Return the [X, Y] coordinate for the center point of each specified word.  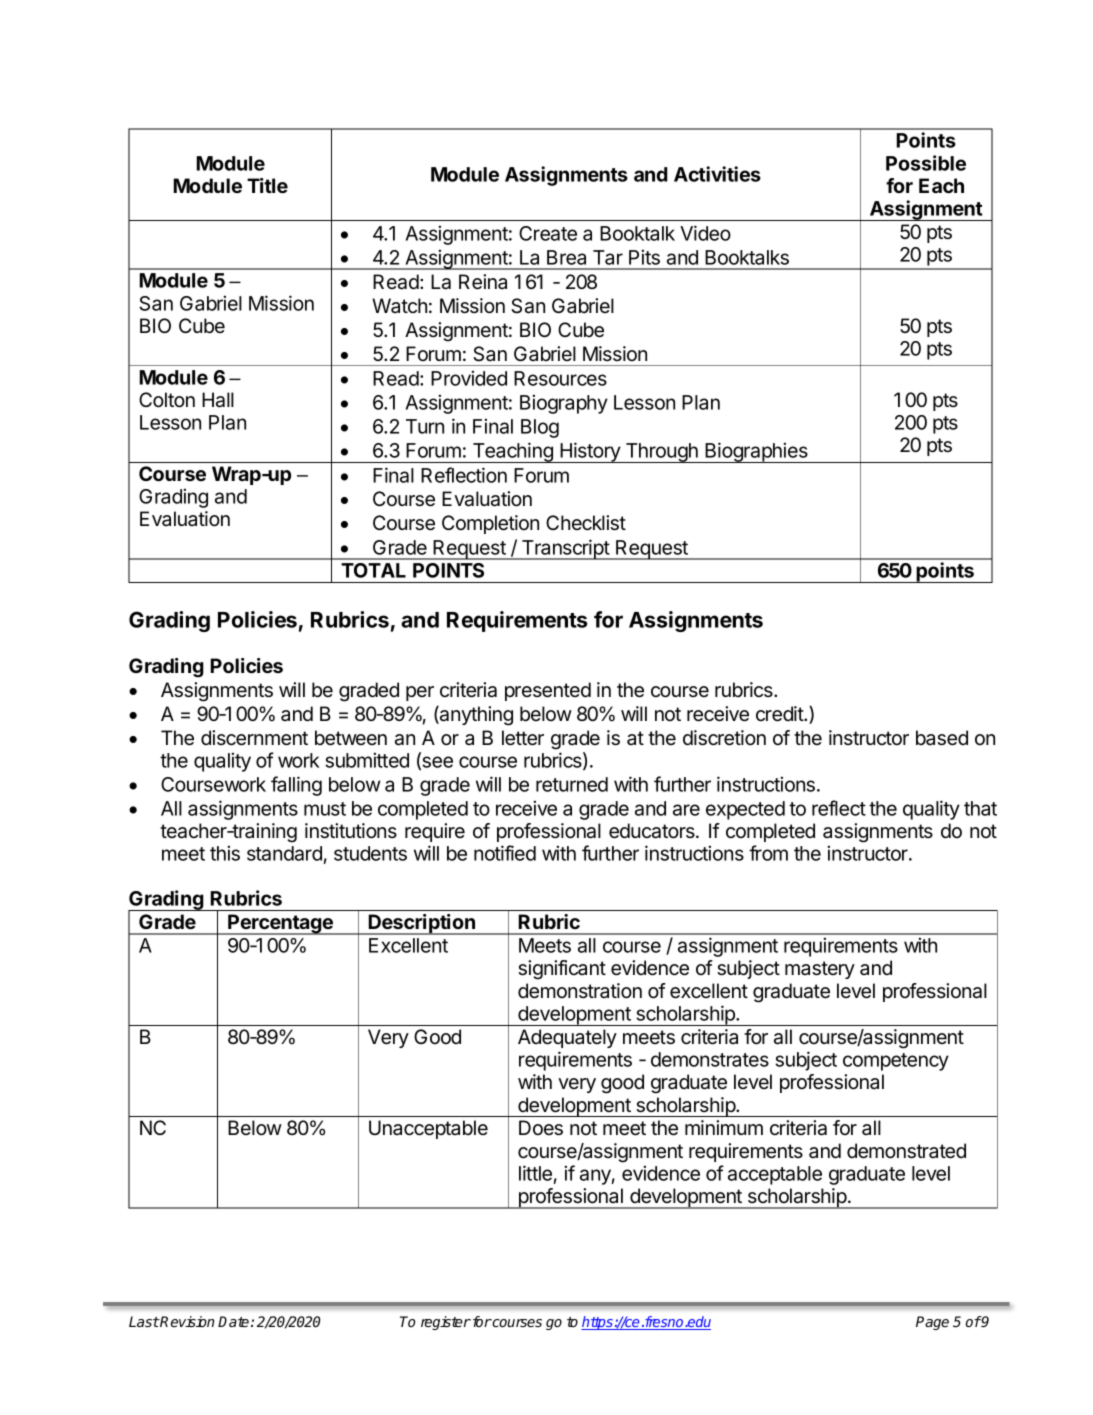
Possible [926, 163]
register [446, 1323]
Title [267, 185]
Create [548, 233]
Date [235, 1321]
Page [932, 1323]
